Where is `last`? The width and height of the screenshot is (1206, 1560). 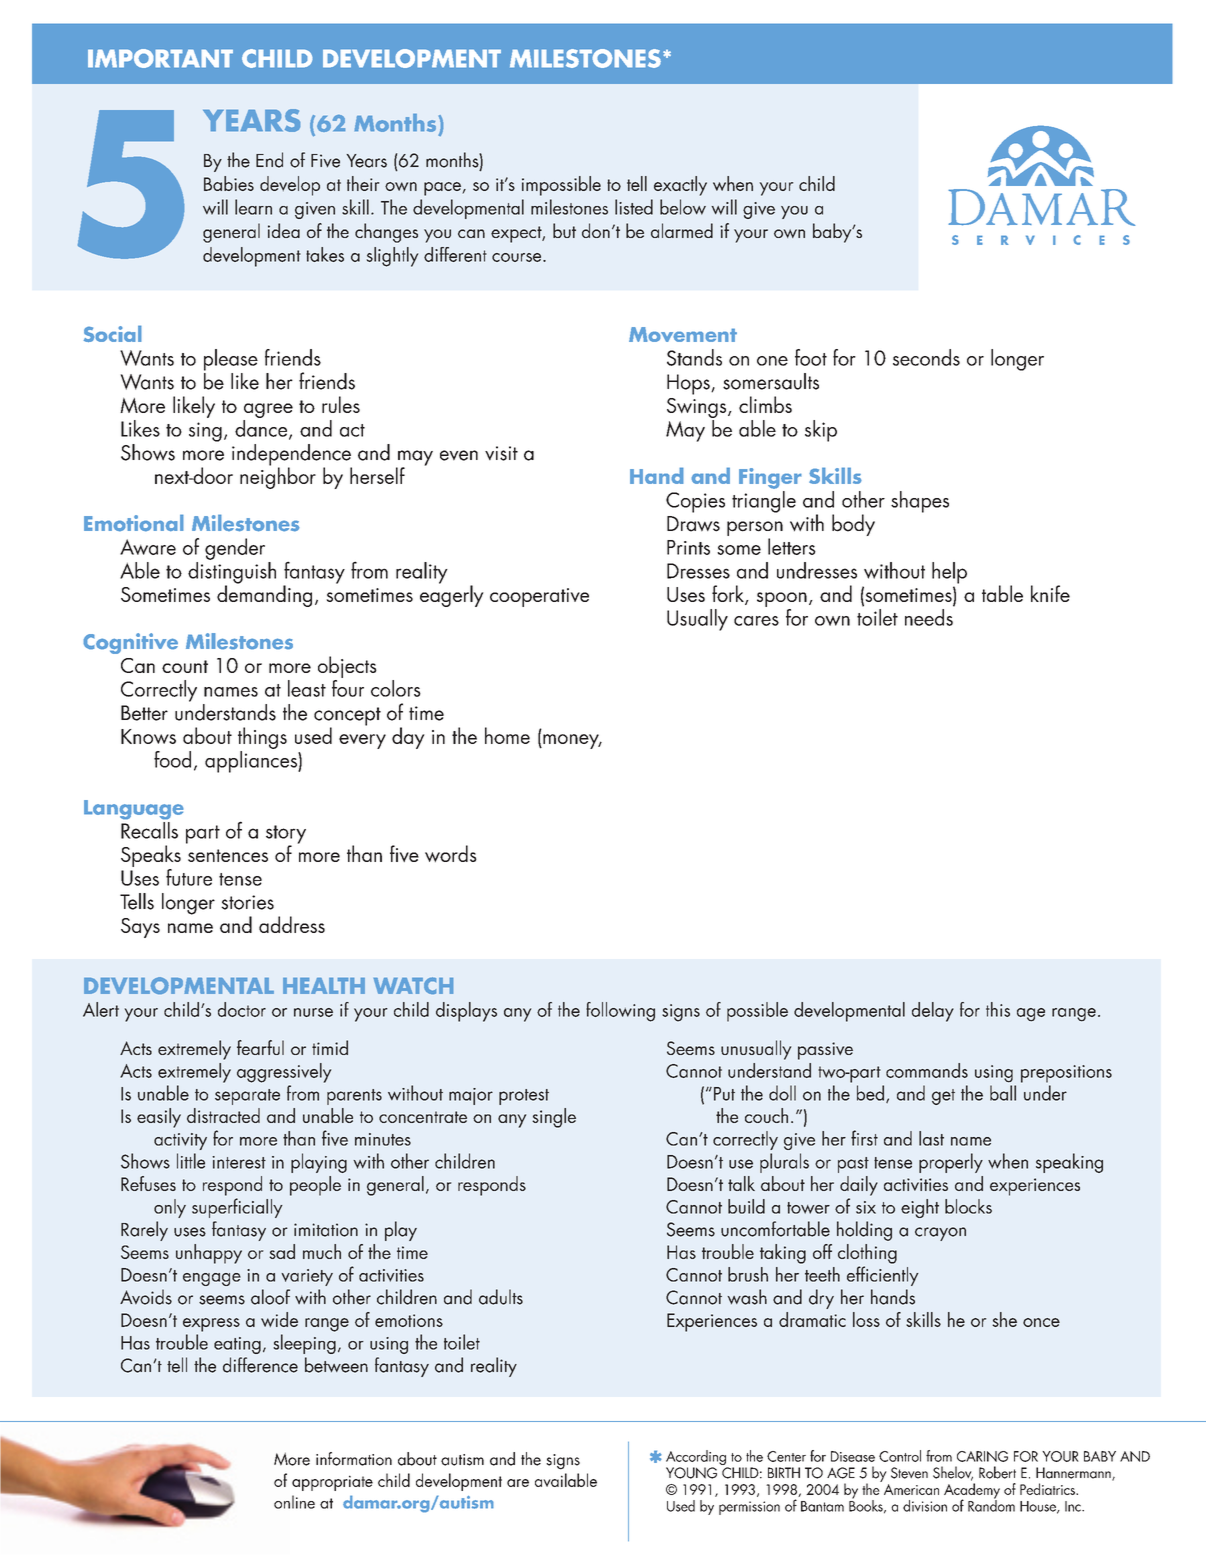 last is located at coordinates (931, 1138).
